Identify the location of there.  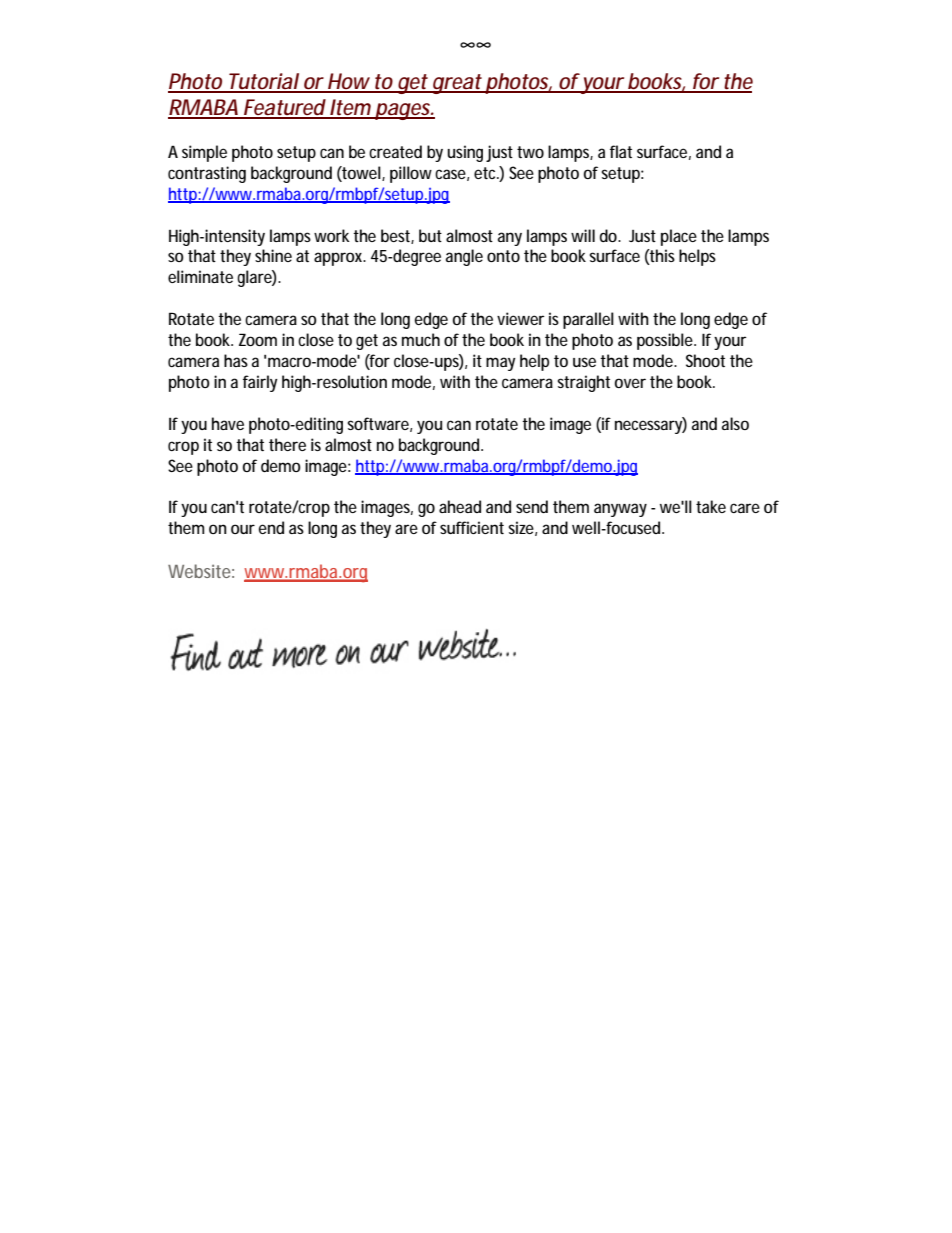
(287, 444).
